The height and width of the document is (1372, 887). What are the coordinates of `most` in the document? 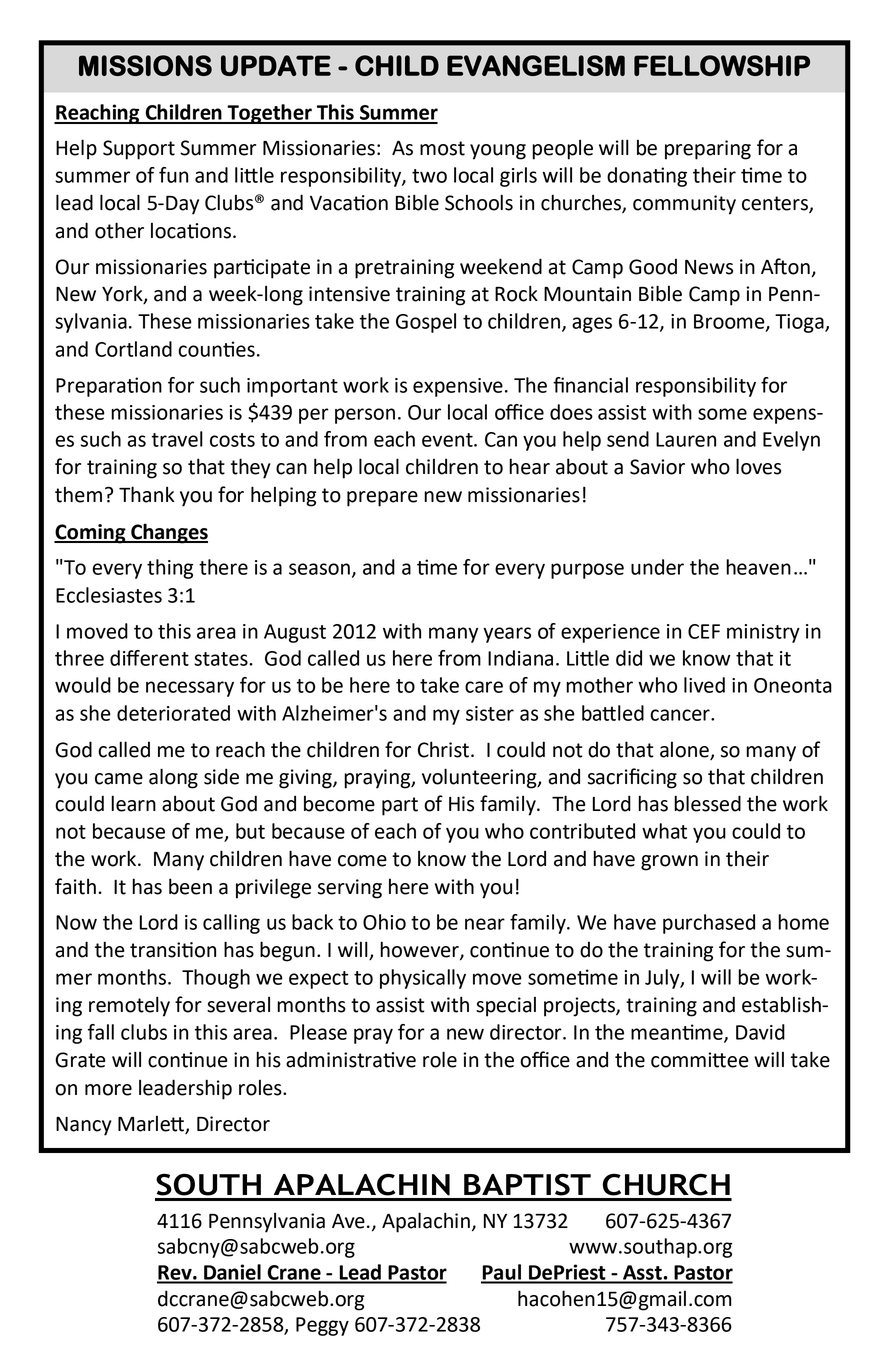 It's located at (442, 148).
